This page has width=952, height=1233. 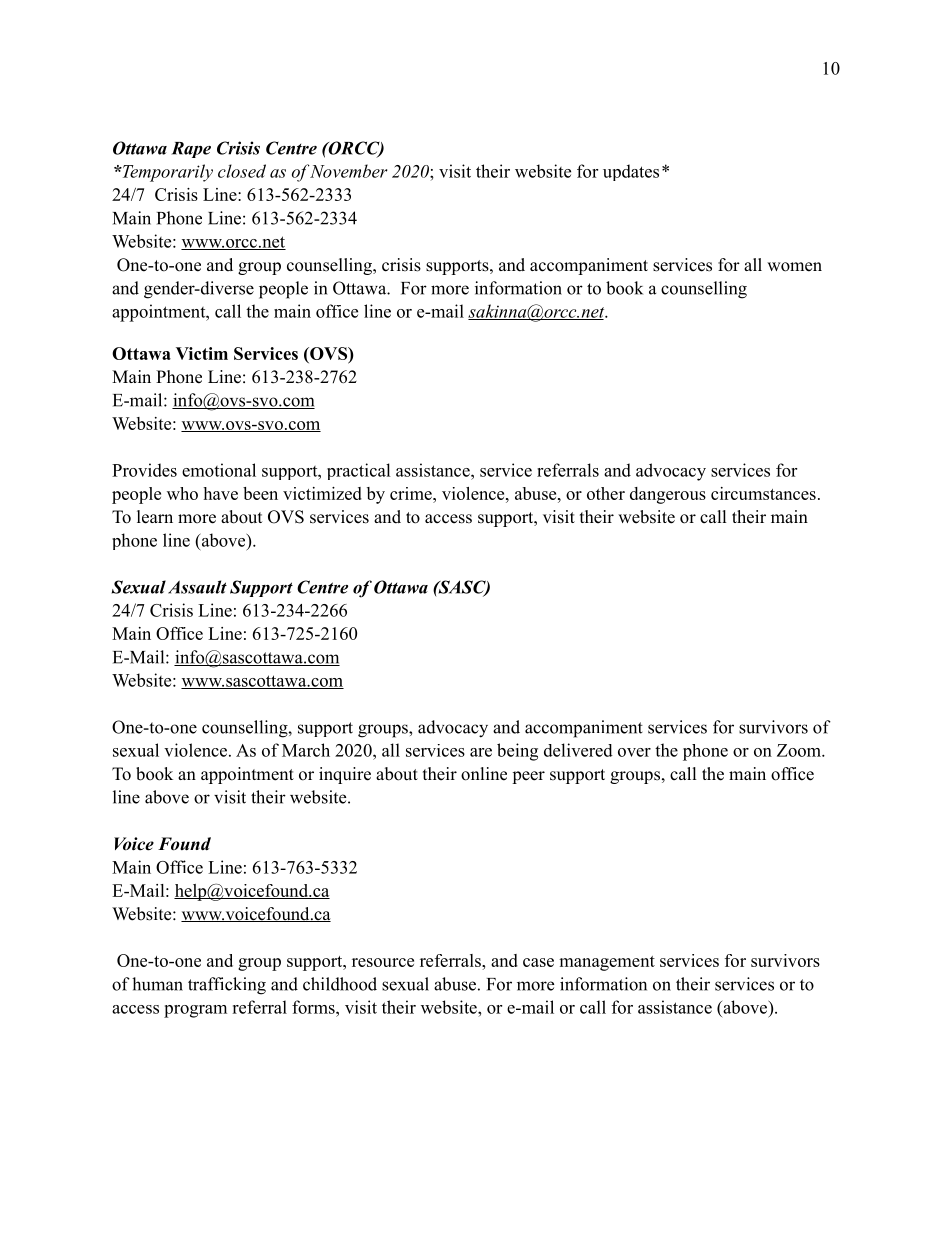 I want to click on Zoom, so click(x=800, y=750).
